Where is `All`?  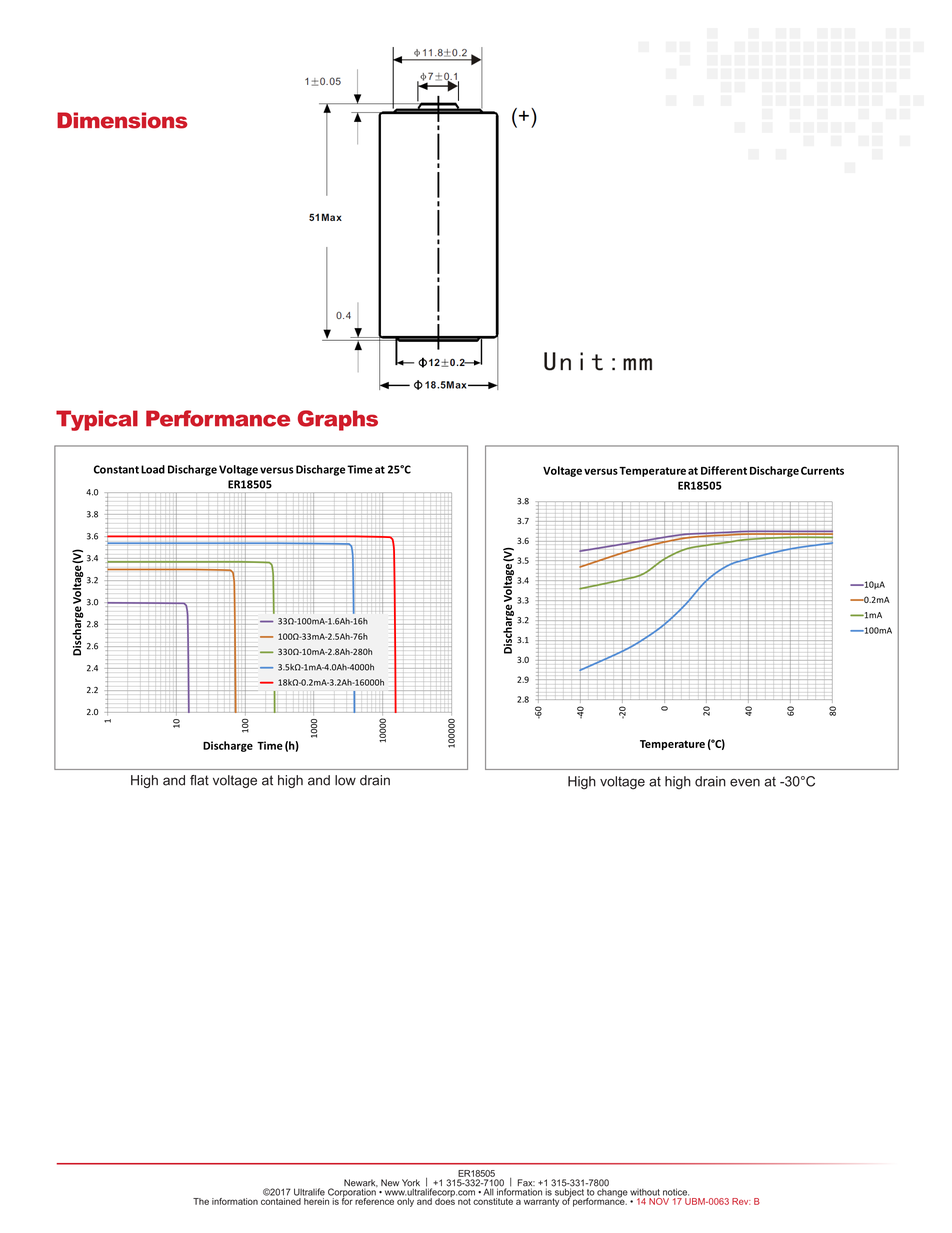 All is located at coordinates (488, 1192).
